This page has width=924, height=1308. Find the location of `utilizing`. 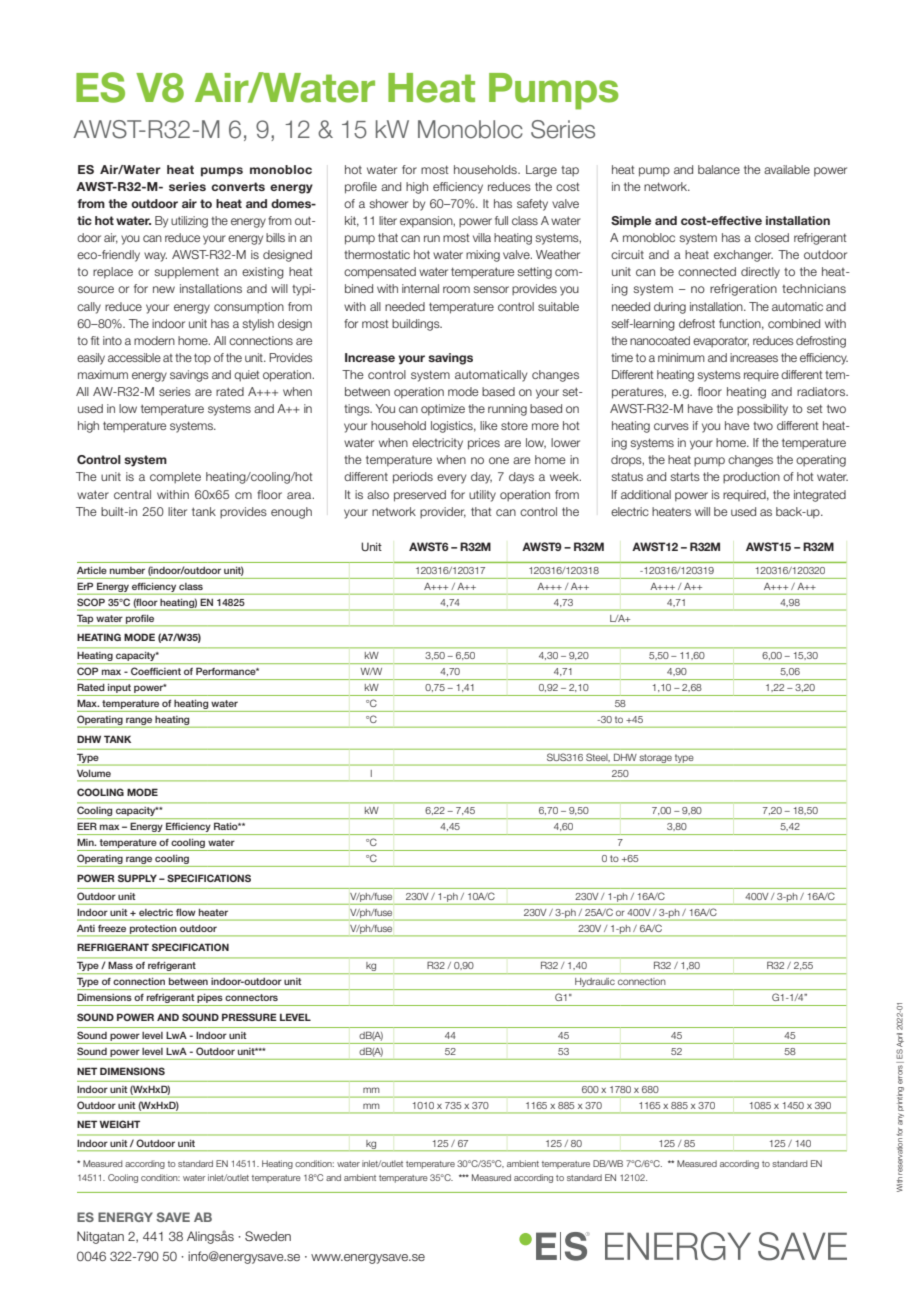

utilizing is located at coordinates (189, 222).
